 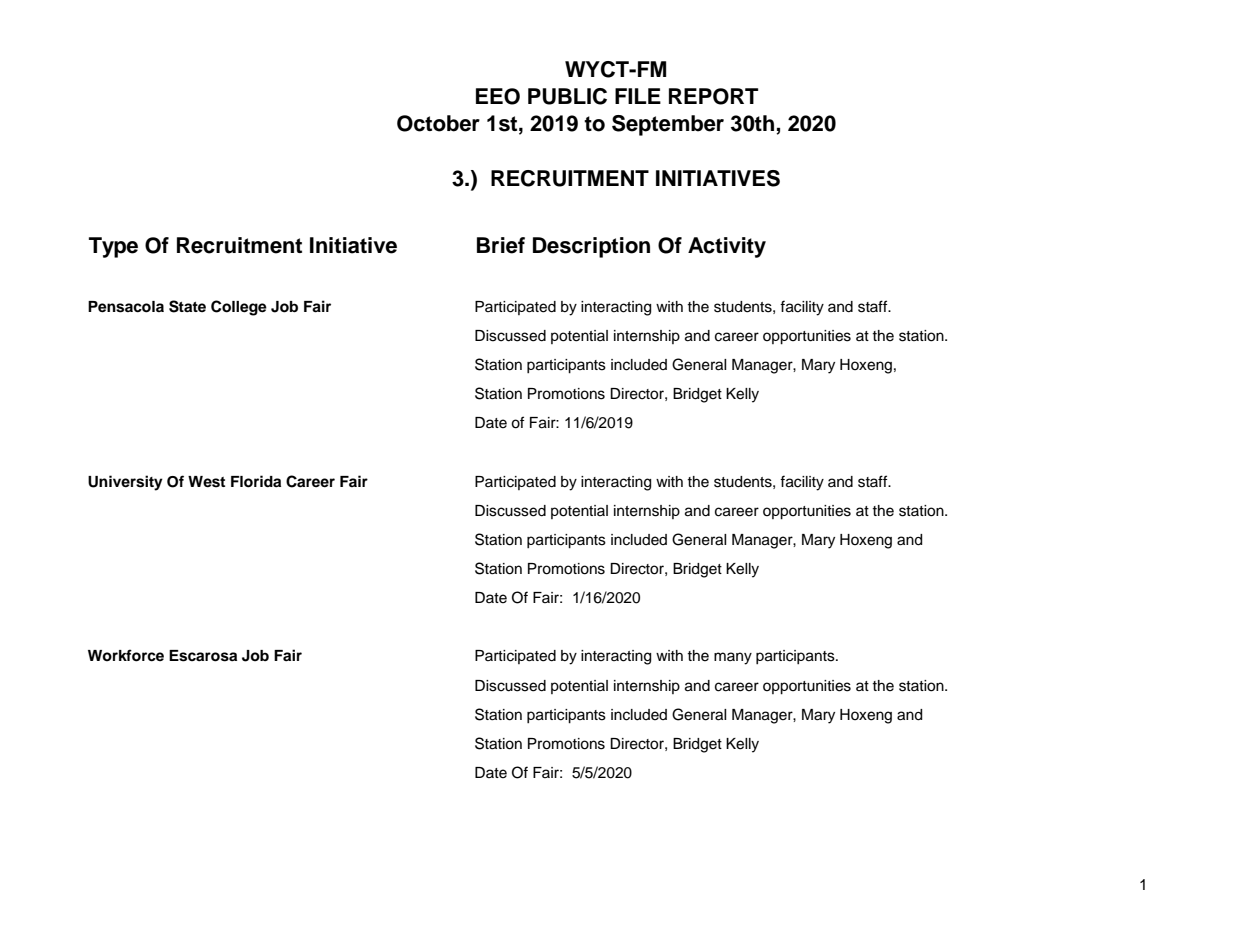 I want to click on September, so click(x=668, y=125).
